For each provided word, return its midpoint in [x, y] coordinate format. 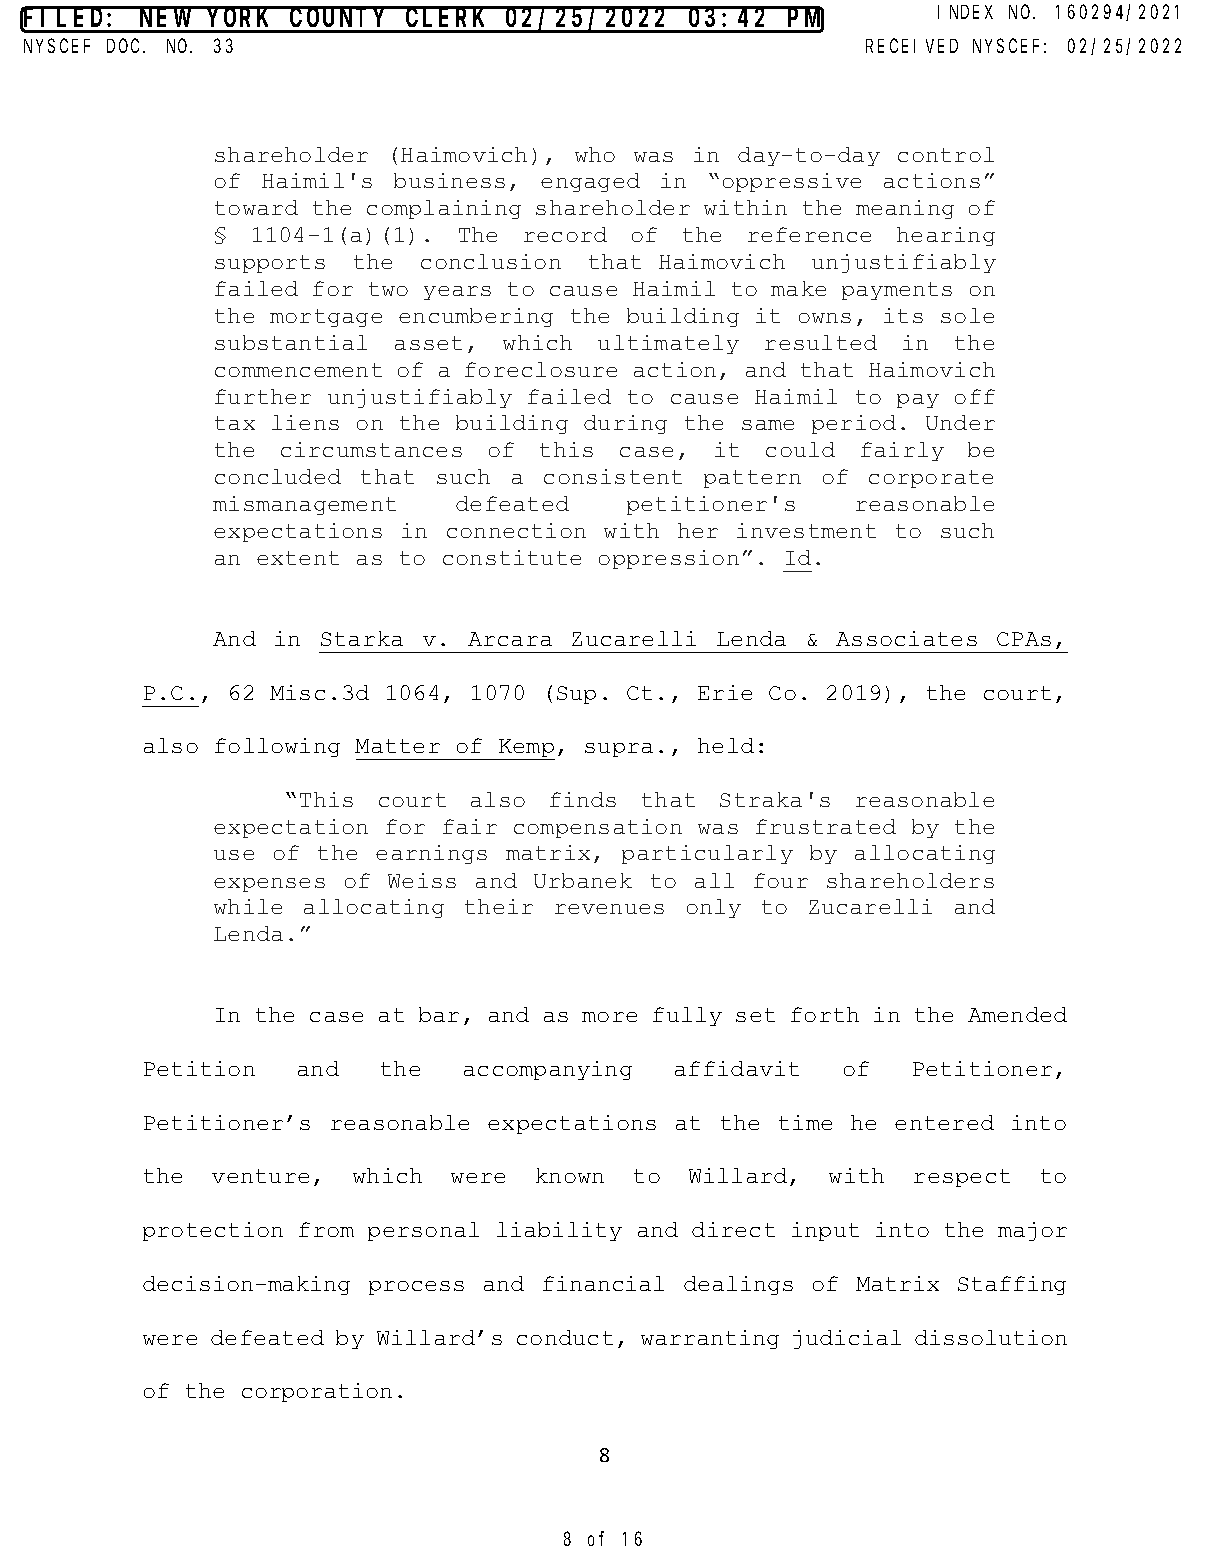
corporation [317, 1392]
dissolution [991, 1337]
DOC [125, 46]
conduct [565, 1337]
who [595, 154]
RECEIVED [912, 46]
